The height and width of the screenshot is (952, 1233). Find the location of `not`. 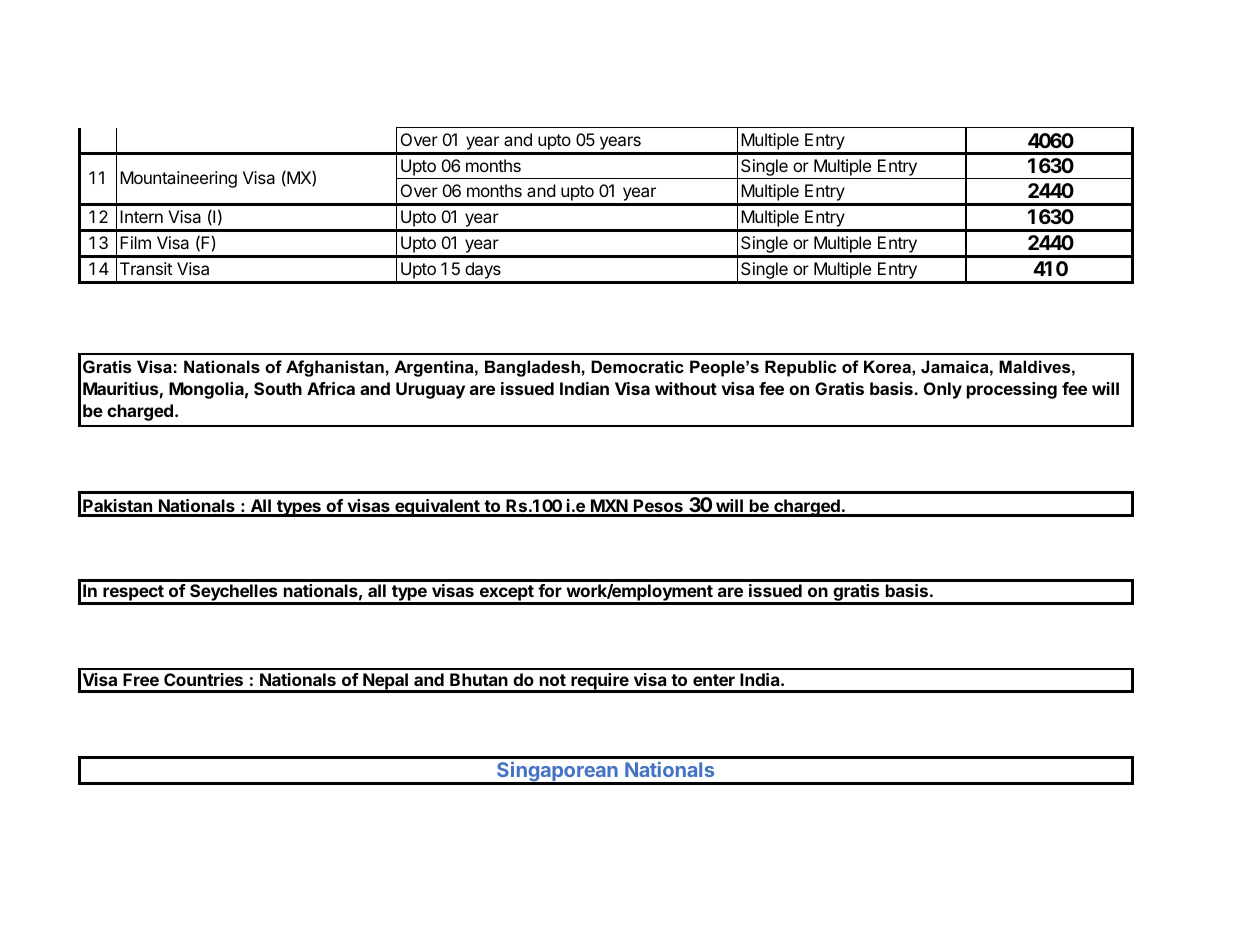

not is located at coordinates (553, 680).
